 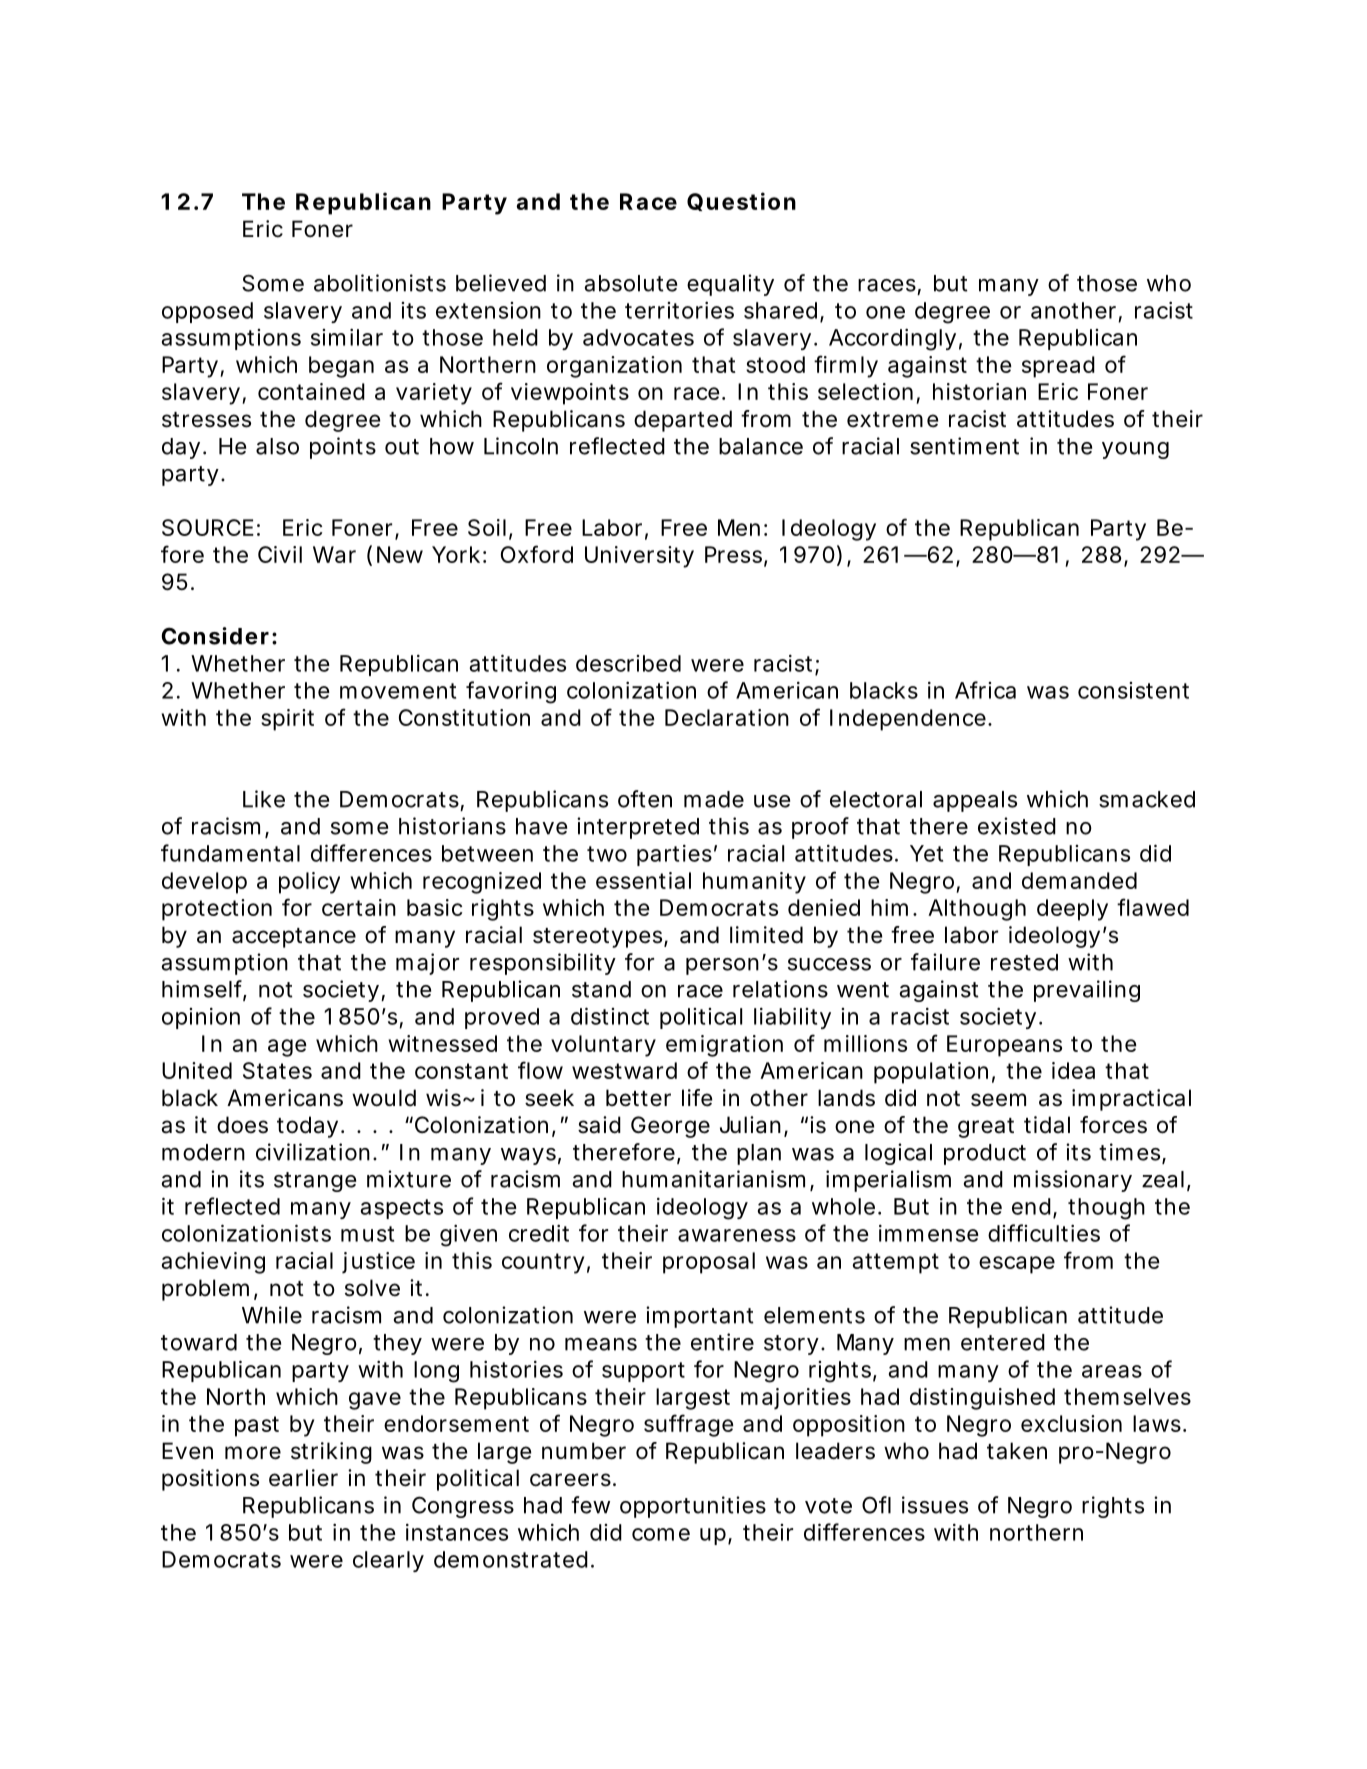 I want to click on essential, so click(x=643, y=880).
